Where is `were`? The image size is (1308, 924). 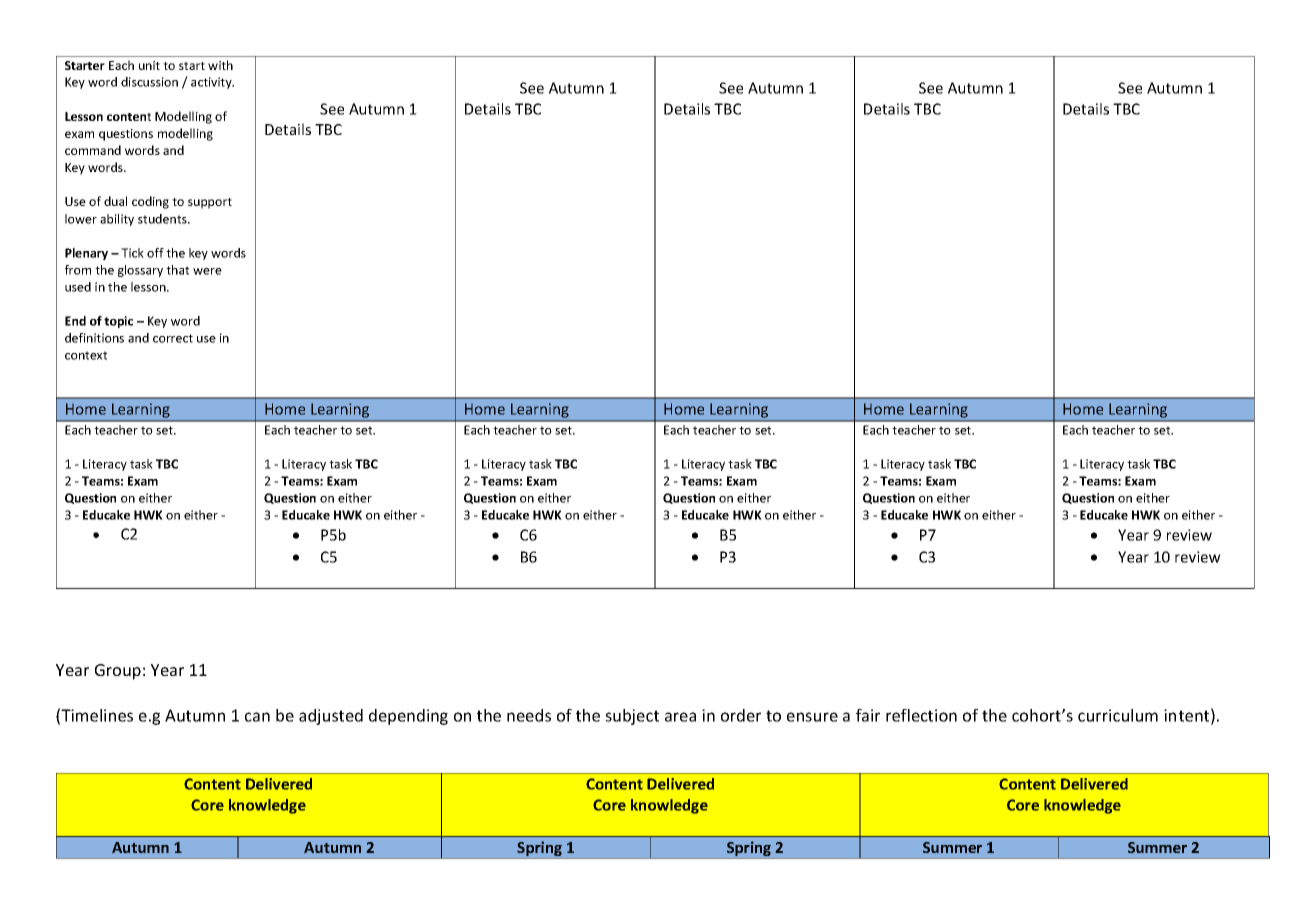 were is located at coordinates (207, 271).
